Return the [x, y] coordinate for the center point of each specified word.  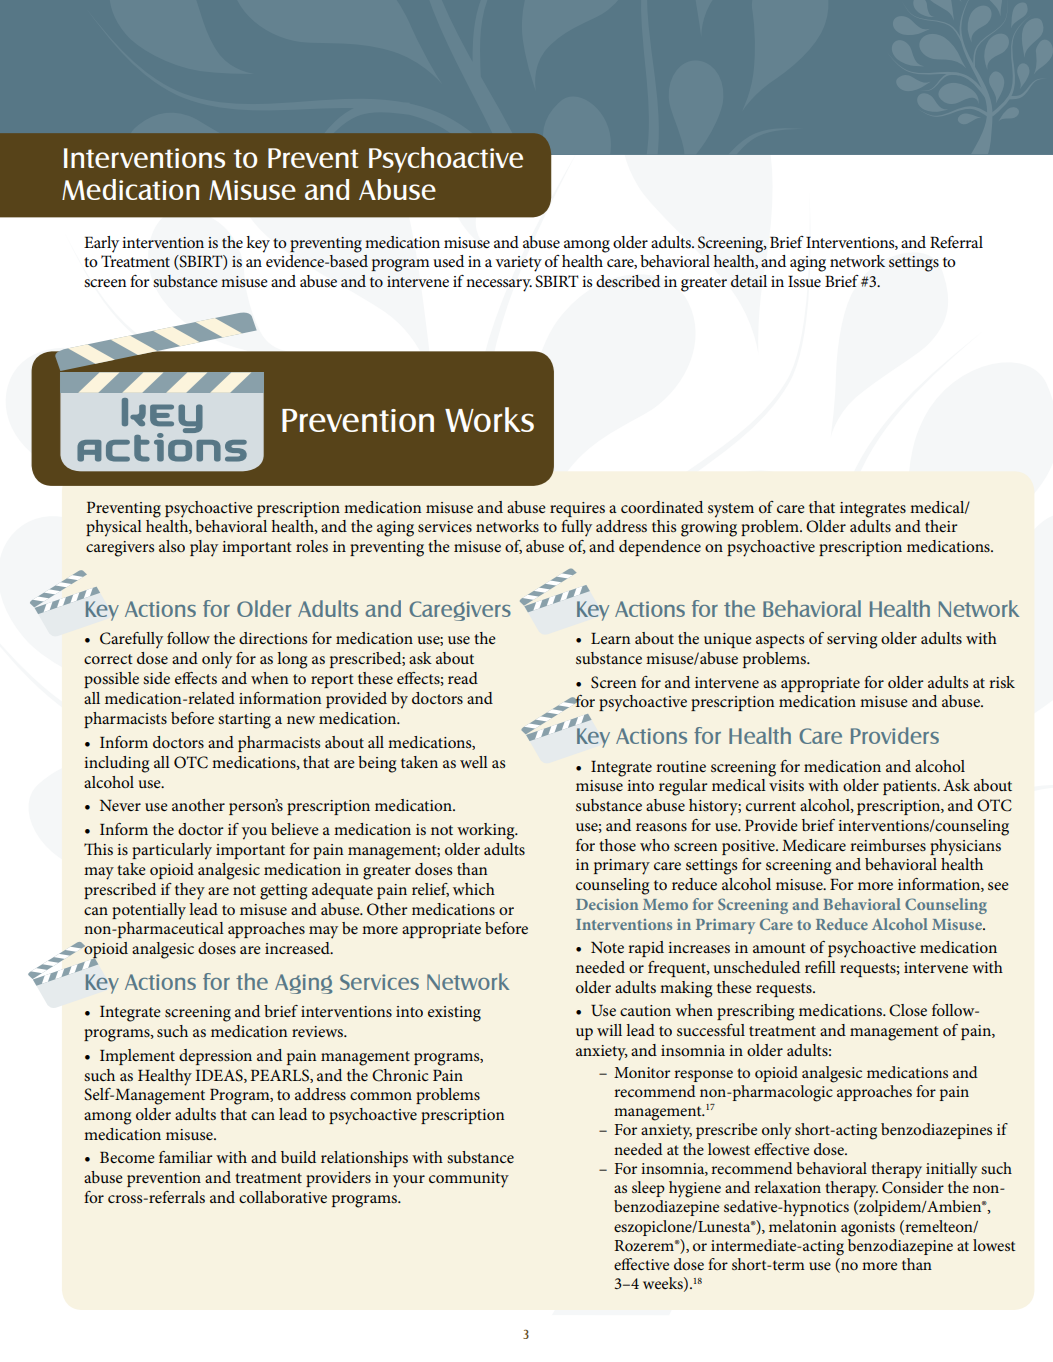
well [474, 762]
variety [518, 264]
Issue [804, 281]
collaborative [283, 1197]
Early [101, 244]
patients [911, 787]
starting [244, 721]
